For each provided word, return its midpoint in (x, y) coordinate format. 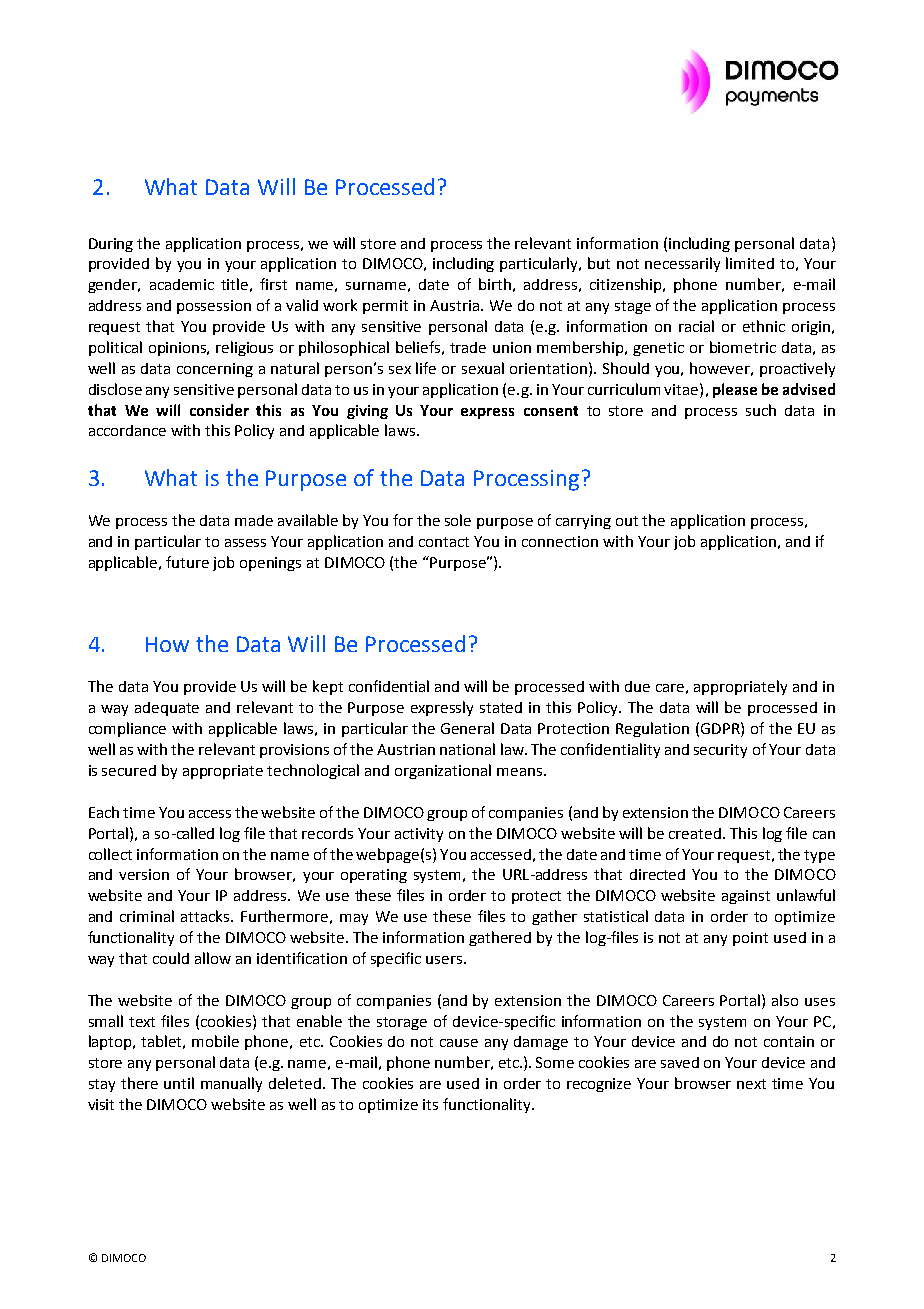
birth (495, 284)
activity (419, 835)
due (637, 686)
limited (750, 263)
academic (182, 284)
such (761, 410)
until (179, 1083)
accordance (127, 430)
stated (501, 707)
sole (458, 520)
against (746, 897)
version (144, 874)
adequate (167, 709)
